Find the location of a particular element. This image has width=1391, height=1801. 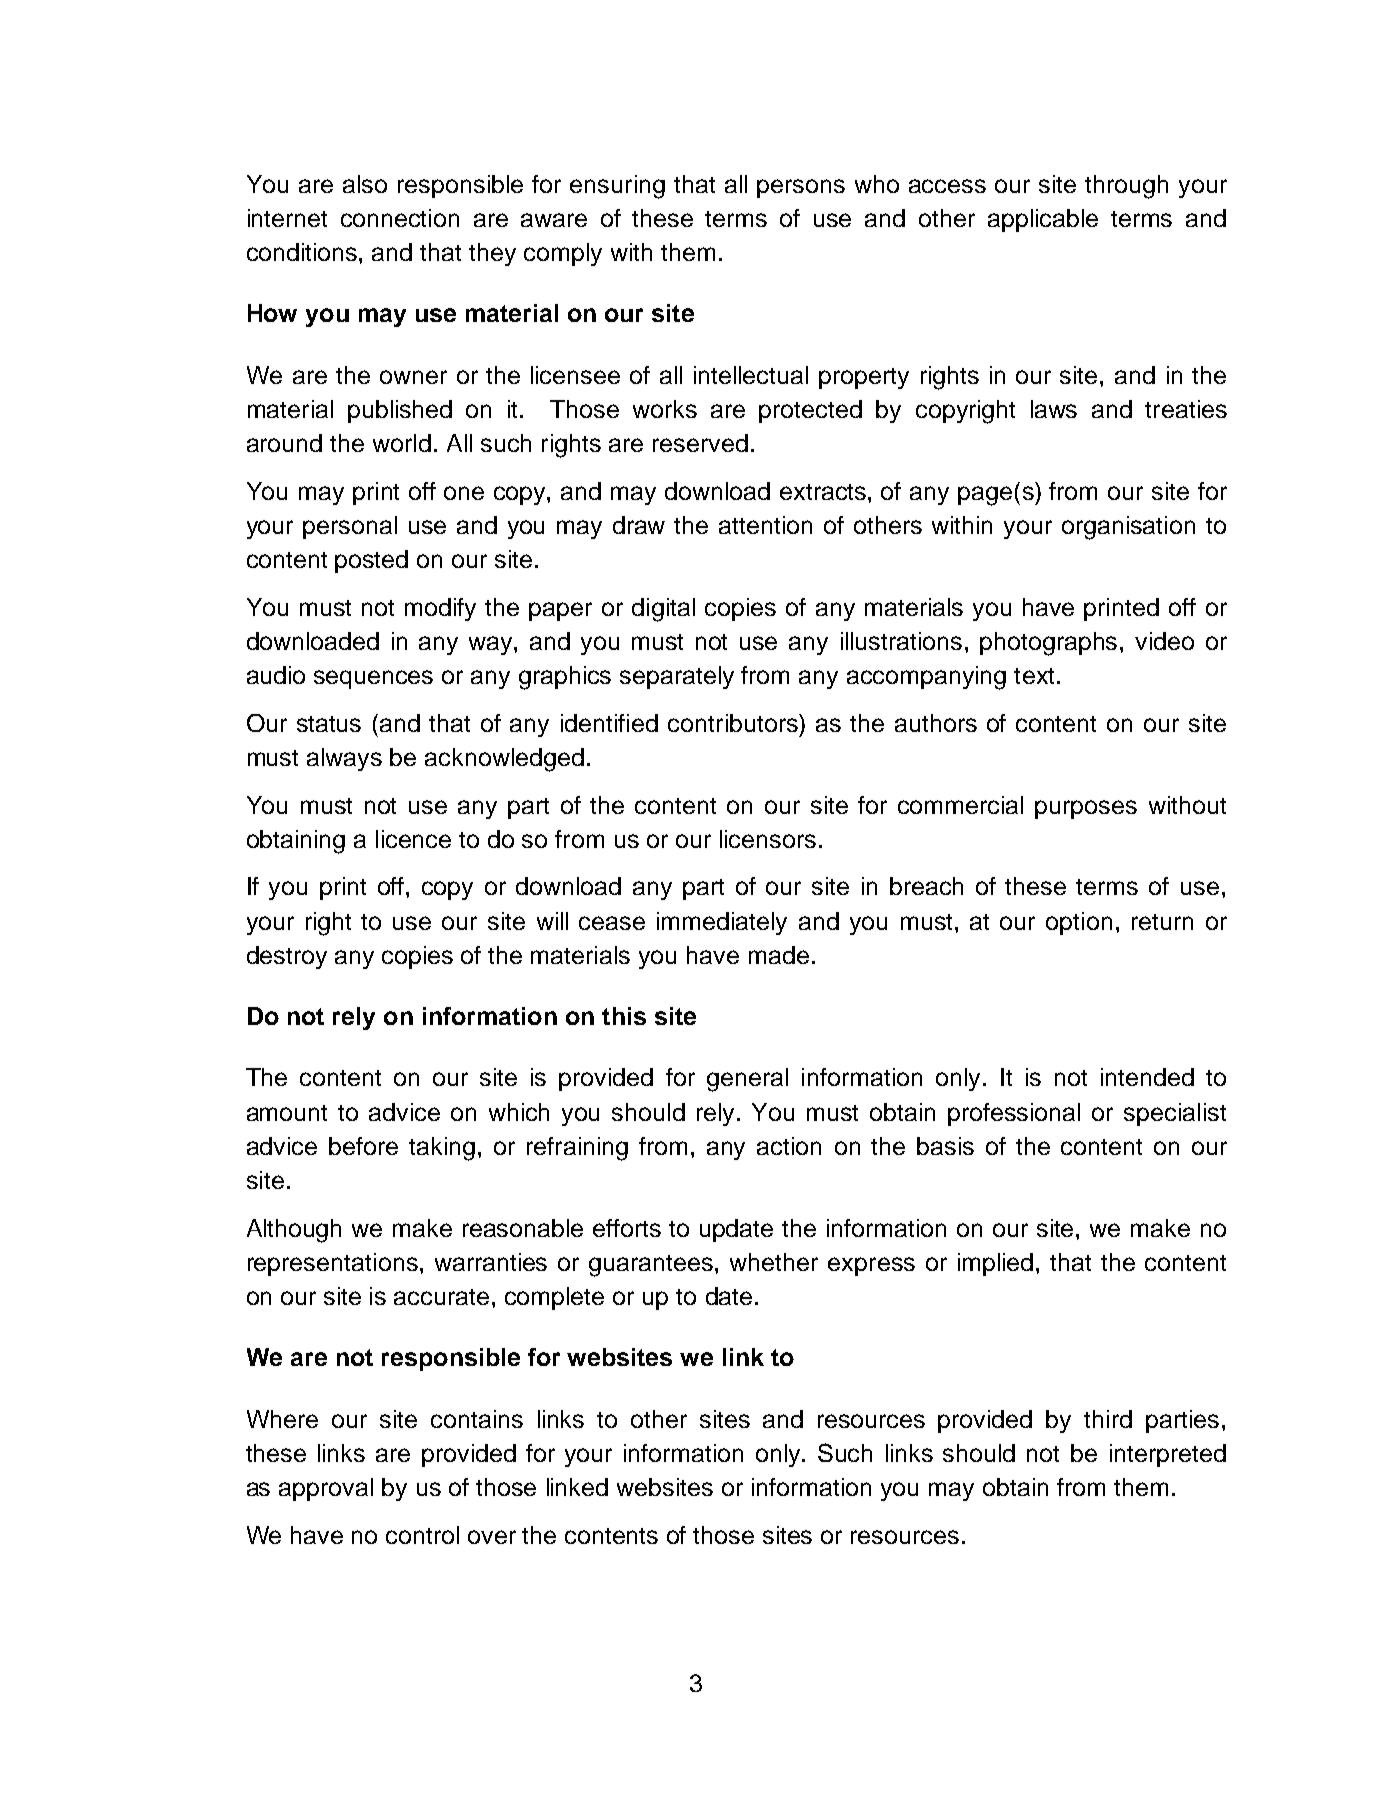

option is located at coordinates (1079, 923).
